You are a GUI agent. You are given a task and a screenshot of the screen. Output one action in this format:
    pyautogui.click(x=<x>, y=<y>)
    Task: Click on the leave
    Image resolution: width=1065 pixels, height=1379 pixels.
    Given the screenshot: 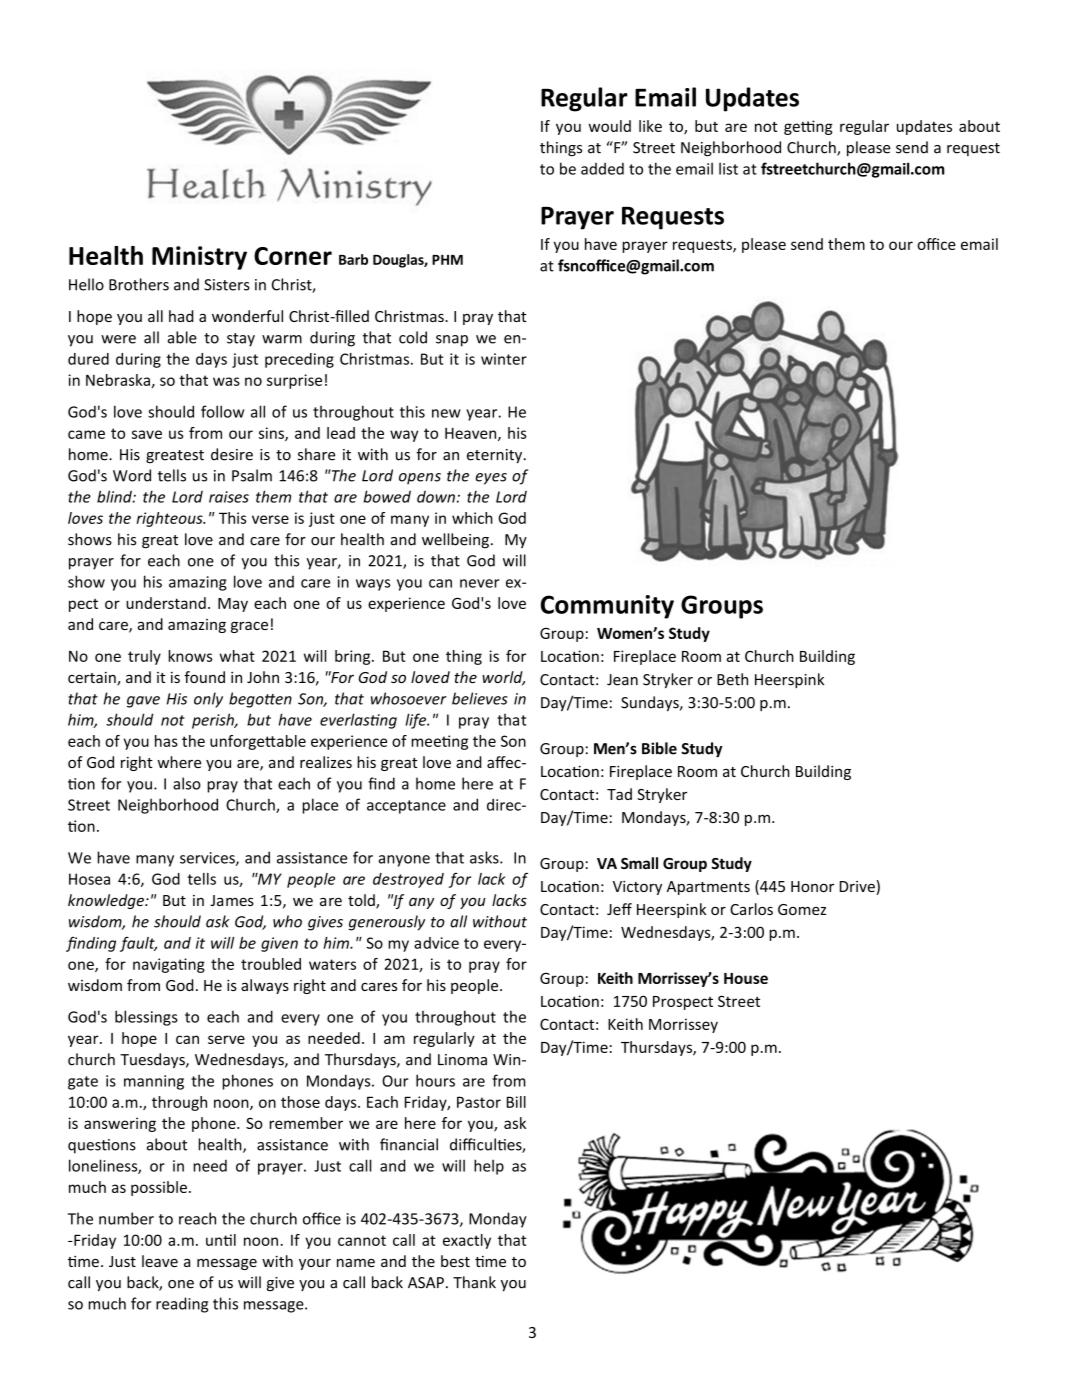 What is the action you would take?
    pyautogui.click(x=160, y=1261)
